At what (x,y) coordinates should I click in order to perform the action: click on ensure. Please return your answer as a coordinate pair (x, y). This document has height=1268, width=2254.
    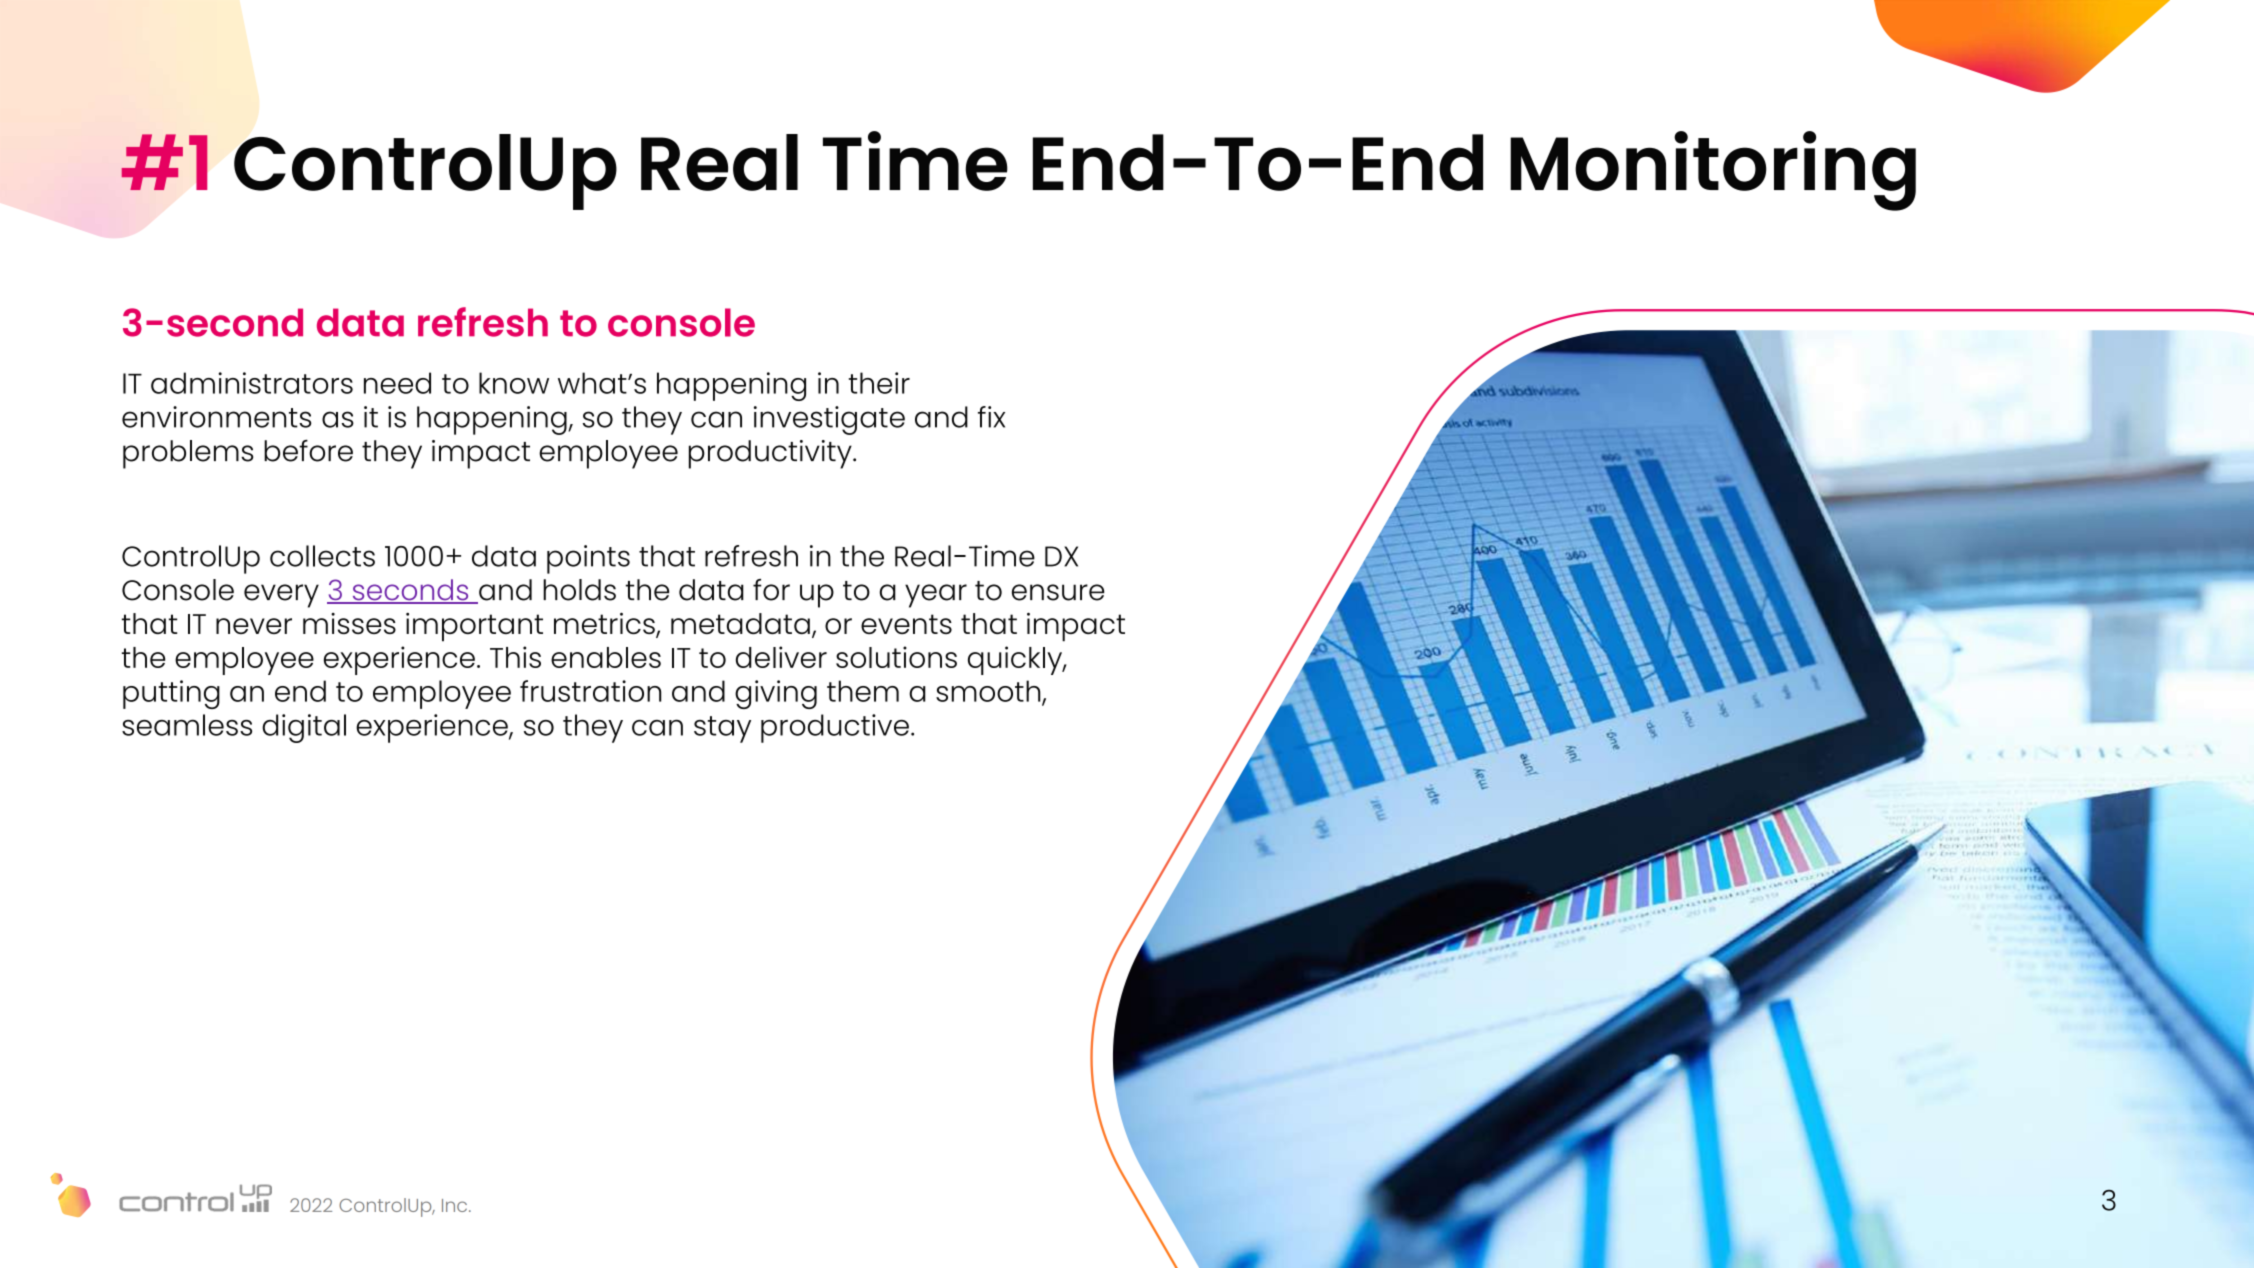
    Looking at the image, I should click on (1058, 592).
